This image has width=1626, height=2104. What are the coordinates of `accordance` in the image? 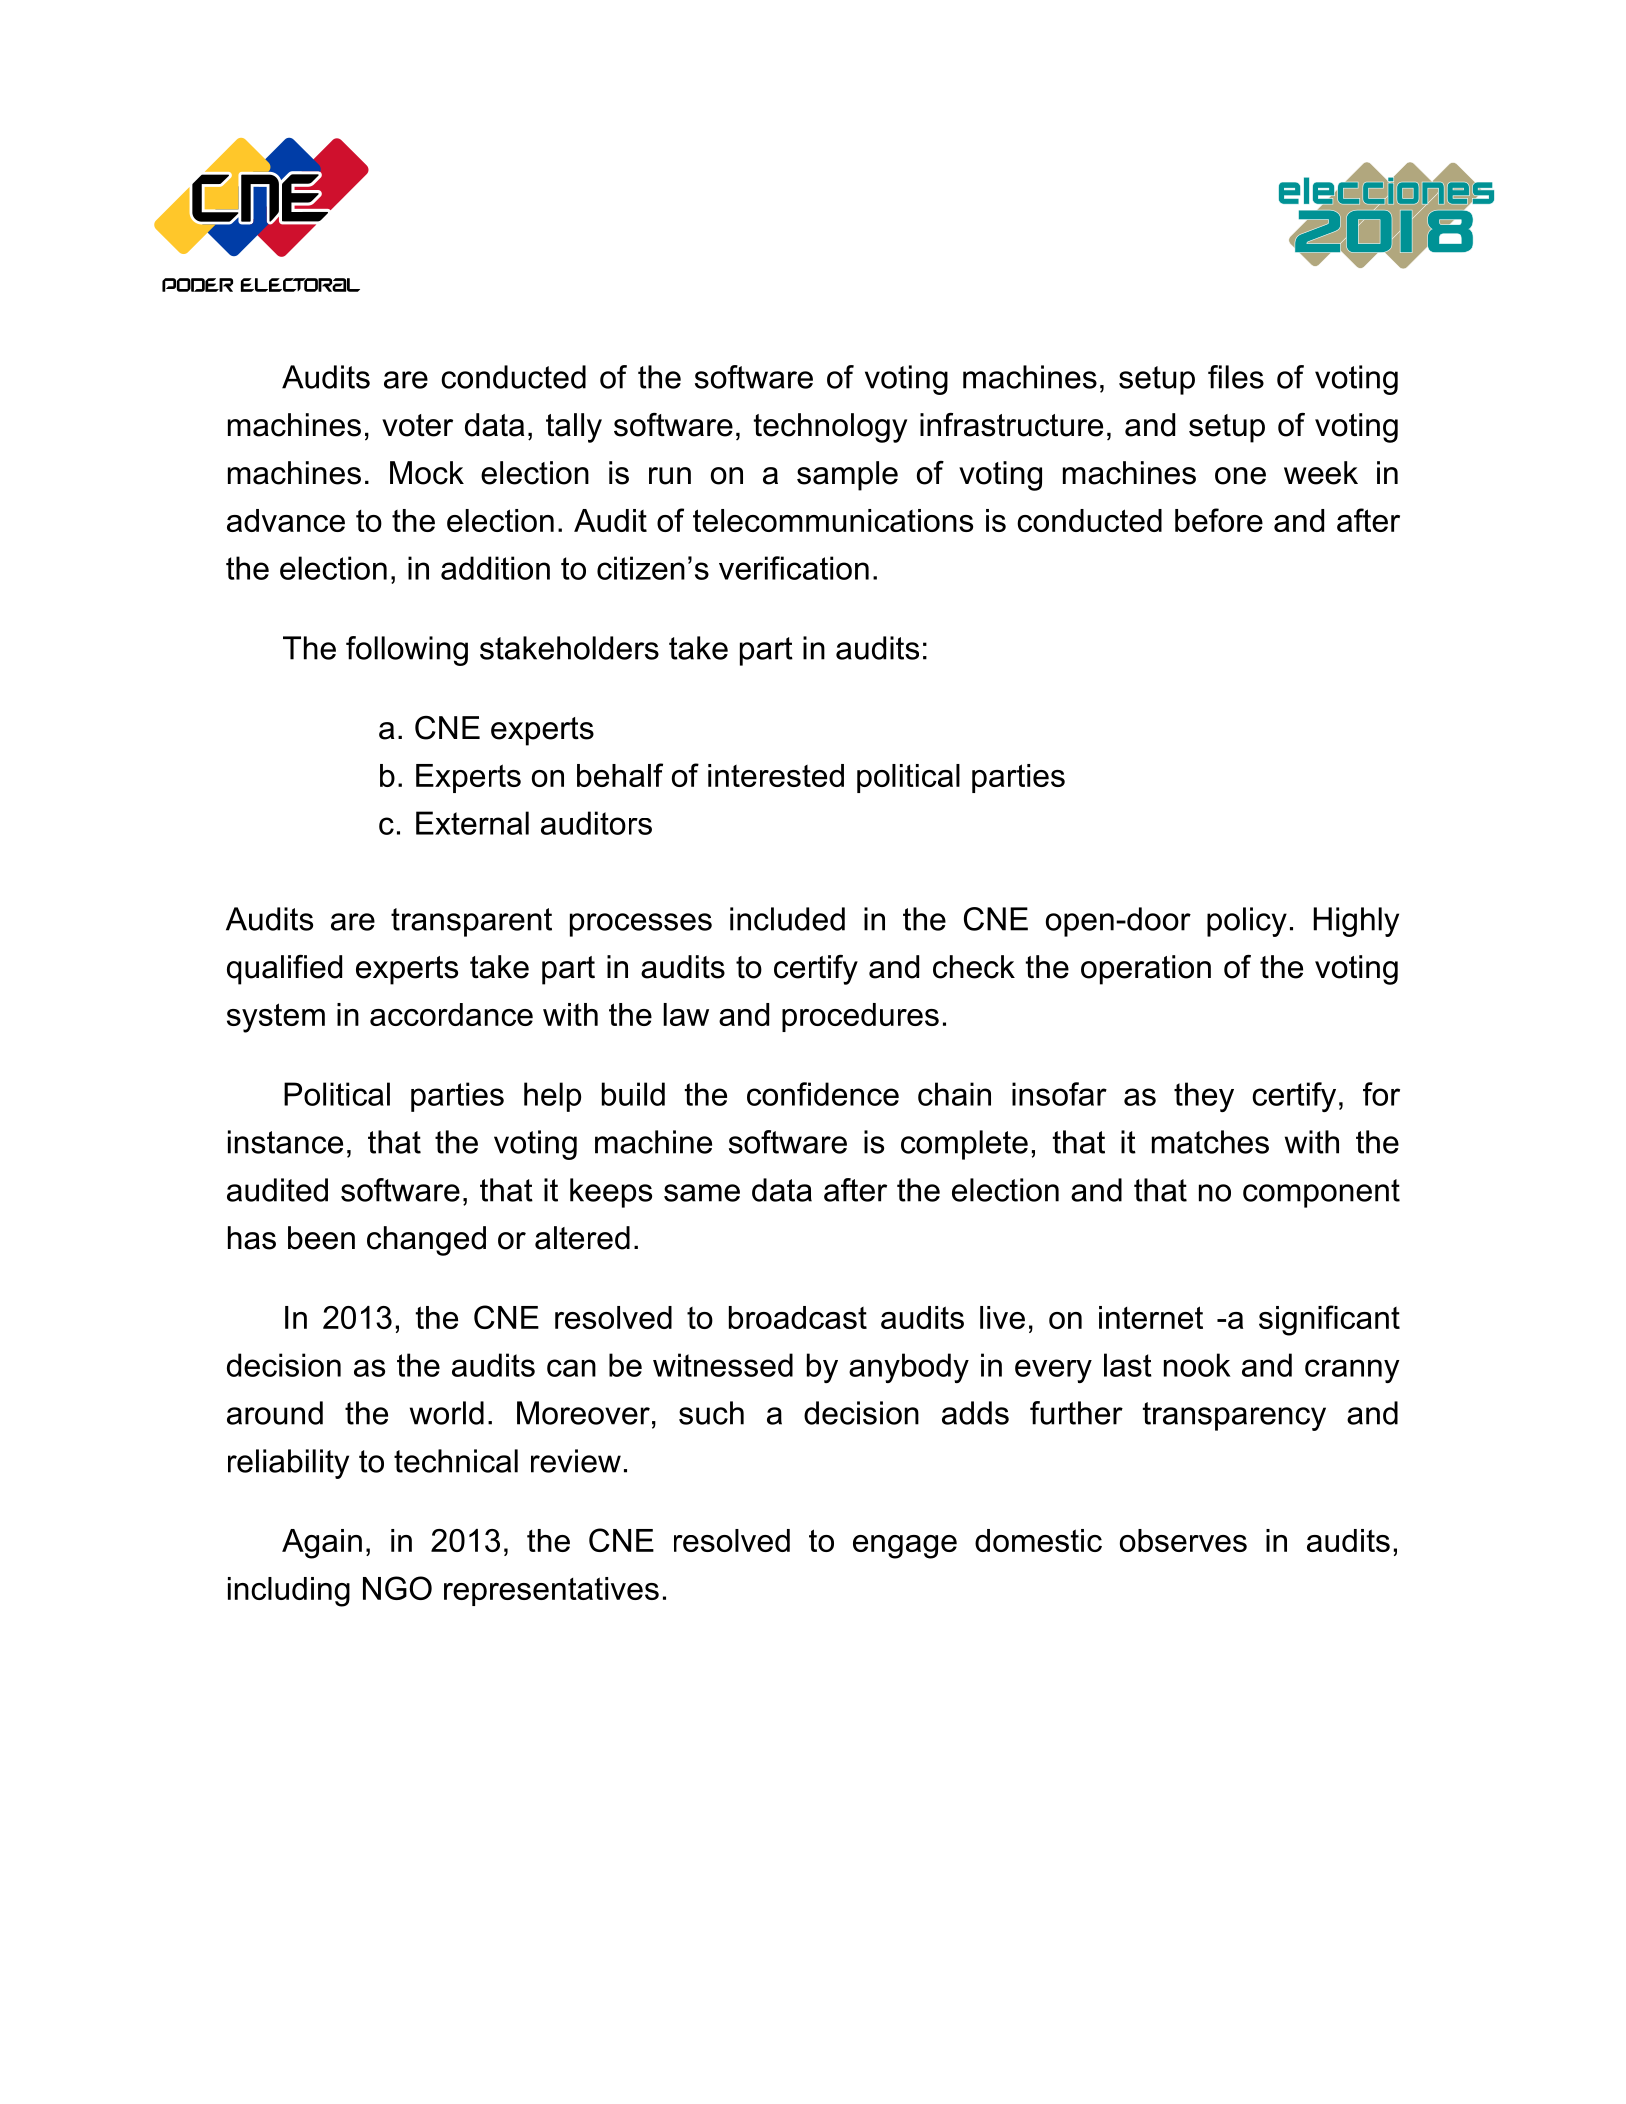 It's located at (451, 1014).
